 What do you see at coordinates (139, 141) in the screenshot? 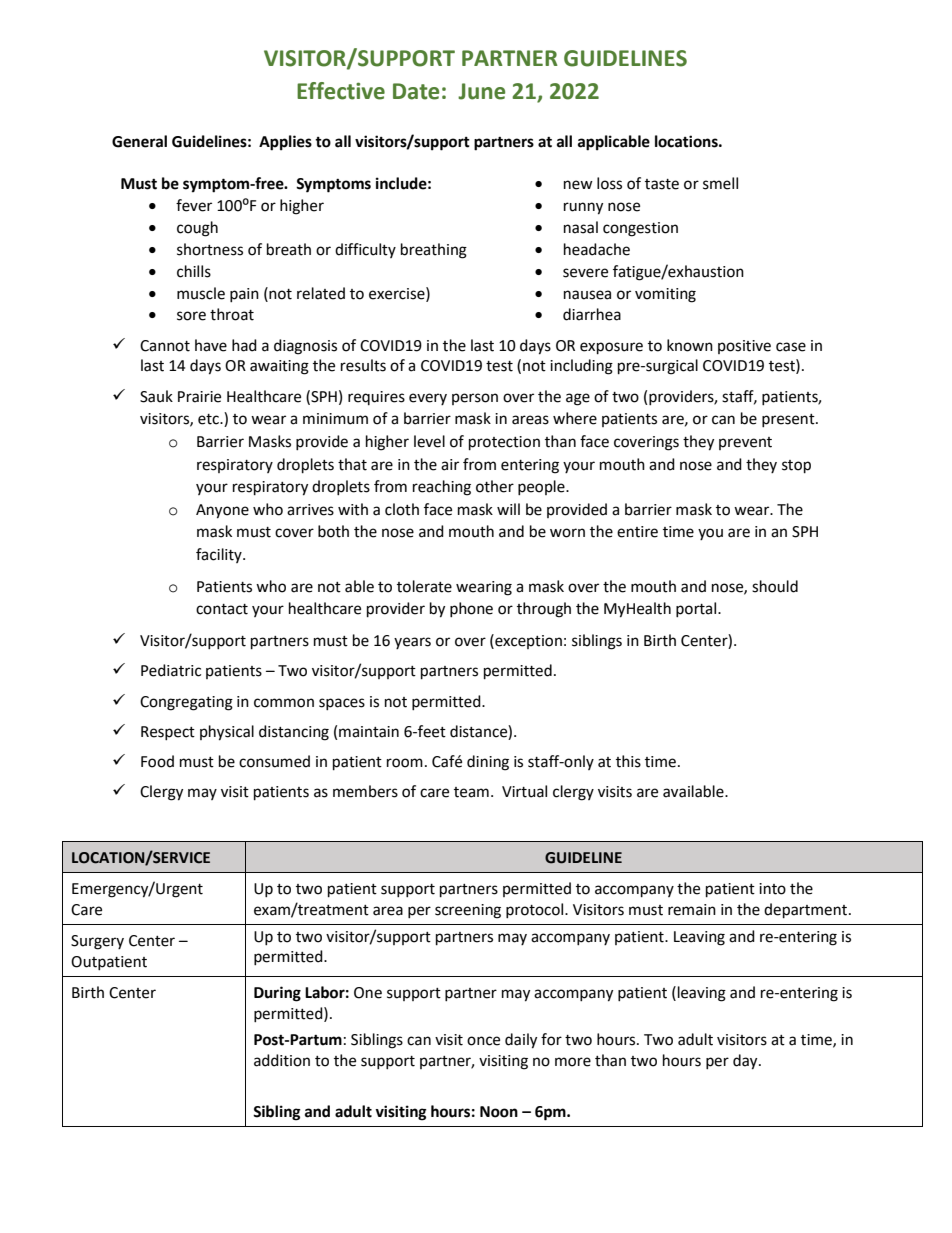
I see `General` at bounding box center [139, 141].
